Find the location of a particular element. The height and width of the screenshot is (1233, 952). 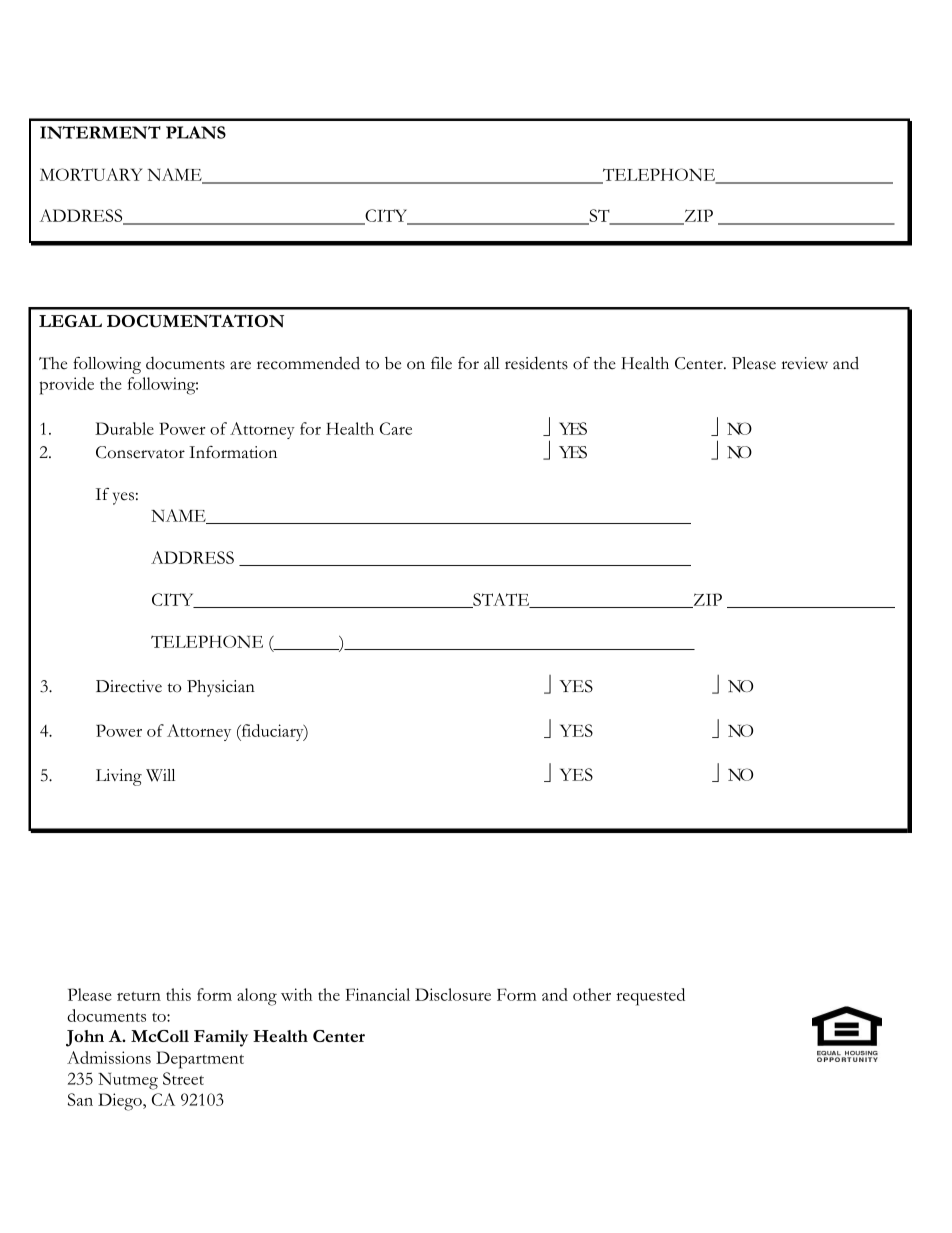

PLANS is located at coordinates (196, 132).
